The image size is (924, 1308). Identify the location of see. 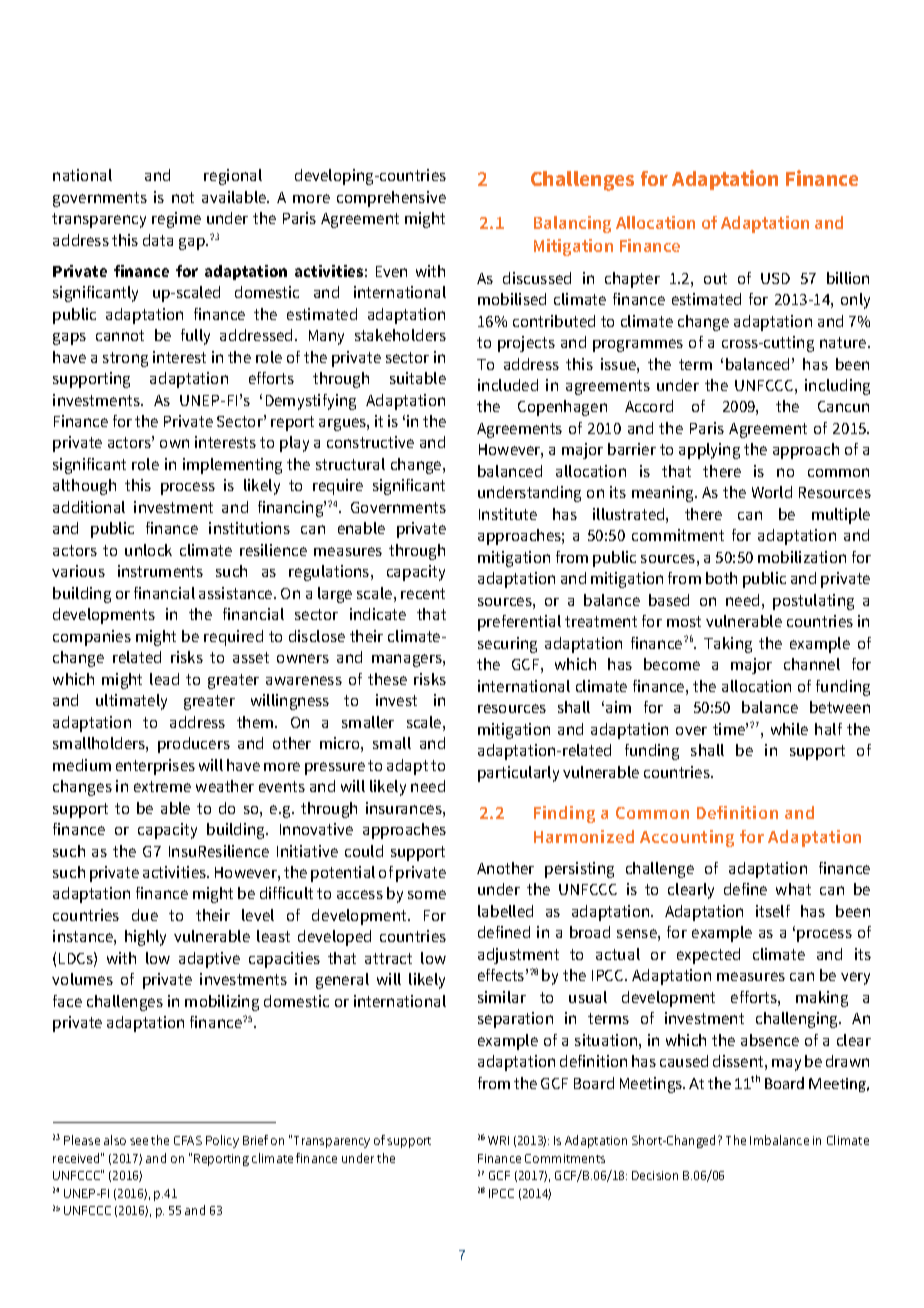
(139, 1141).
